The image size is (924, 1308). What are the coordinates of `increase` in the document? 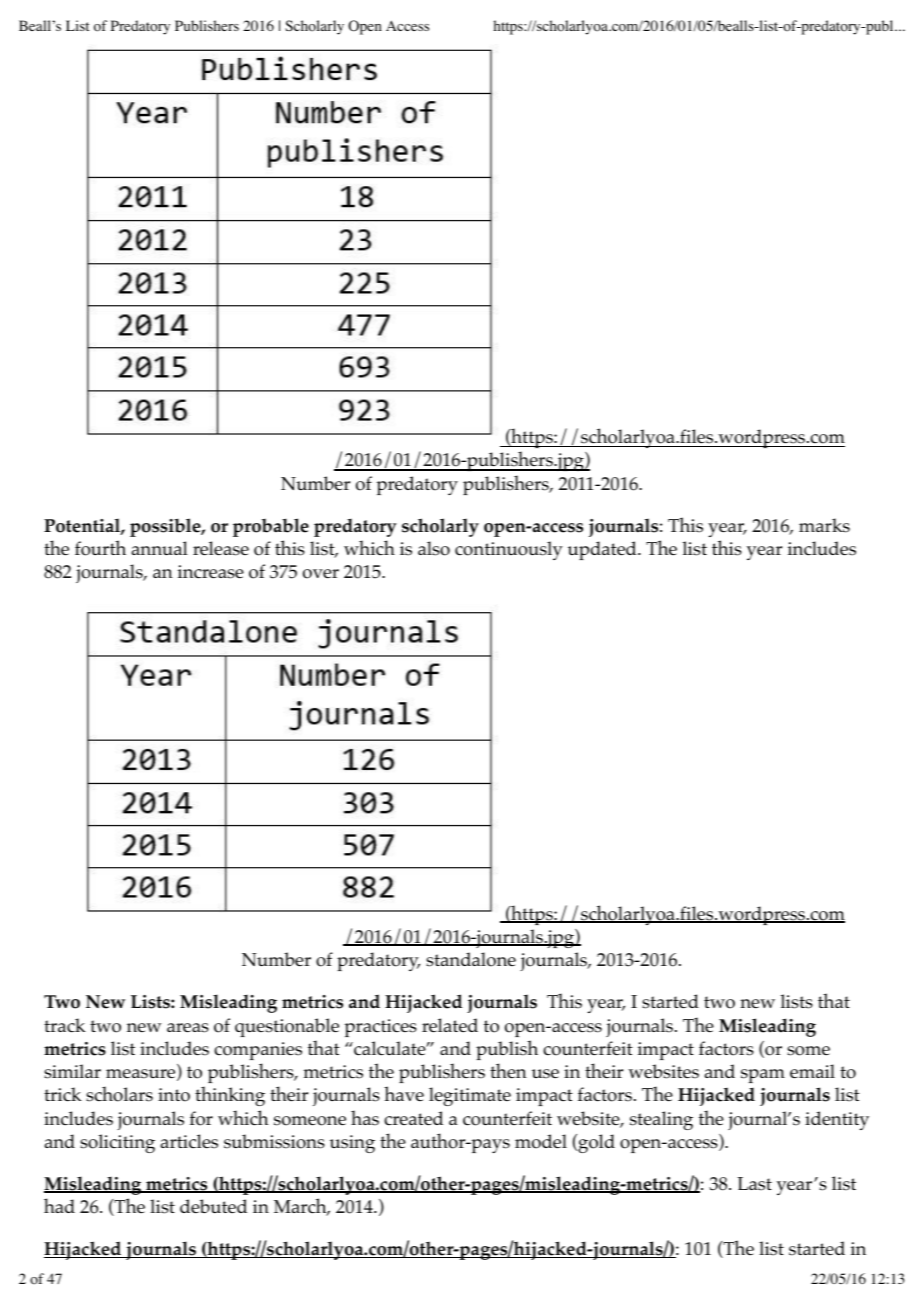 It's located at (211, 572).
